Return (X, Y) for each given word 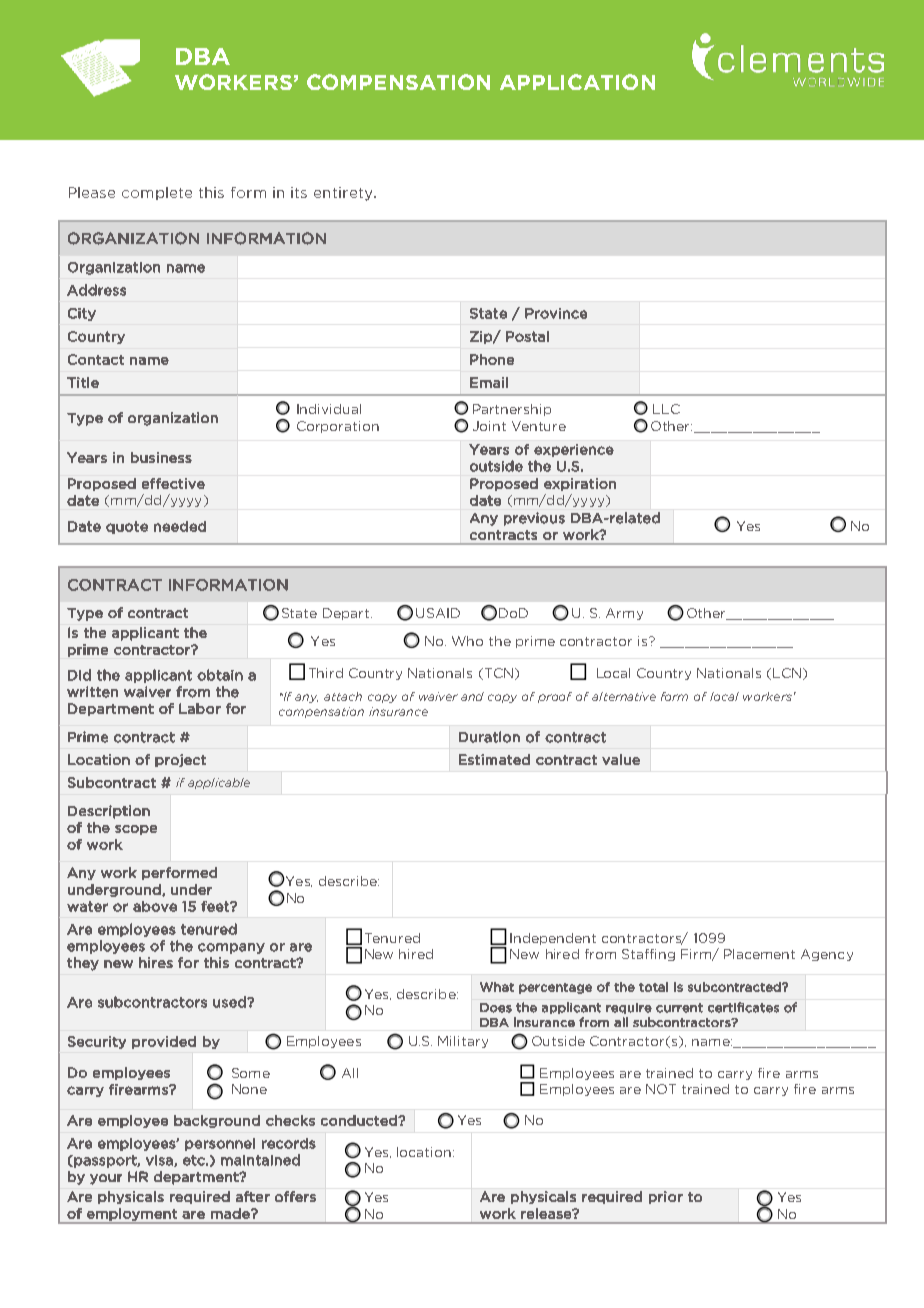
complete (157, 193)
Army (624, 614)
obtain (220, 675)
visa (160, 1161)
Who (467, 641)
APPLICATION (577, 82)
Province (556, 313)
